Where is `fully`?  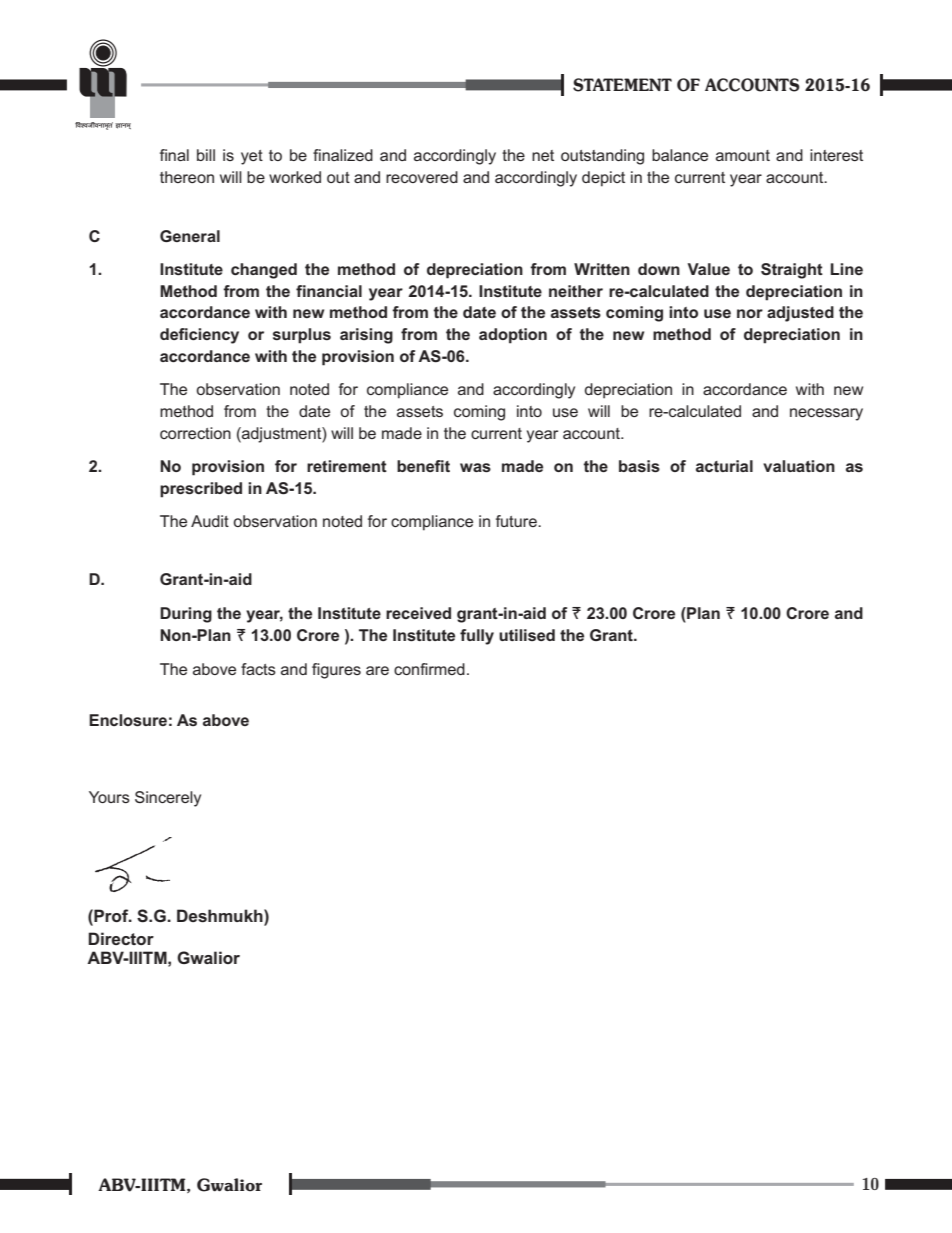 fully is located at coordinates (477, 637).
